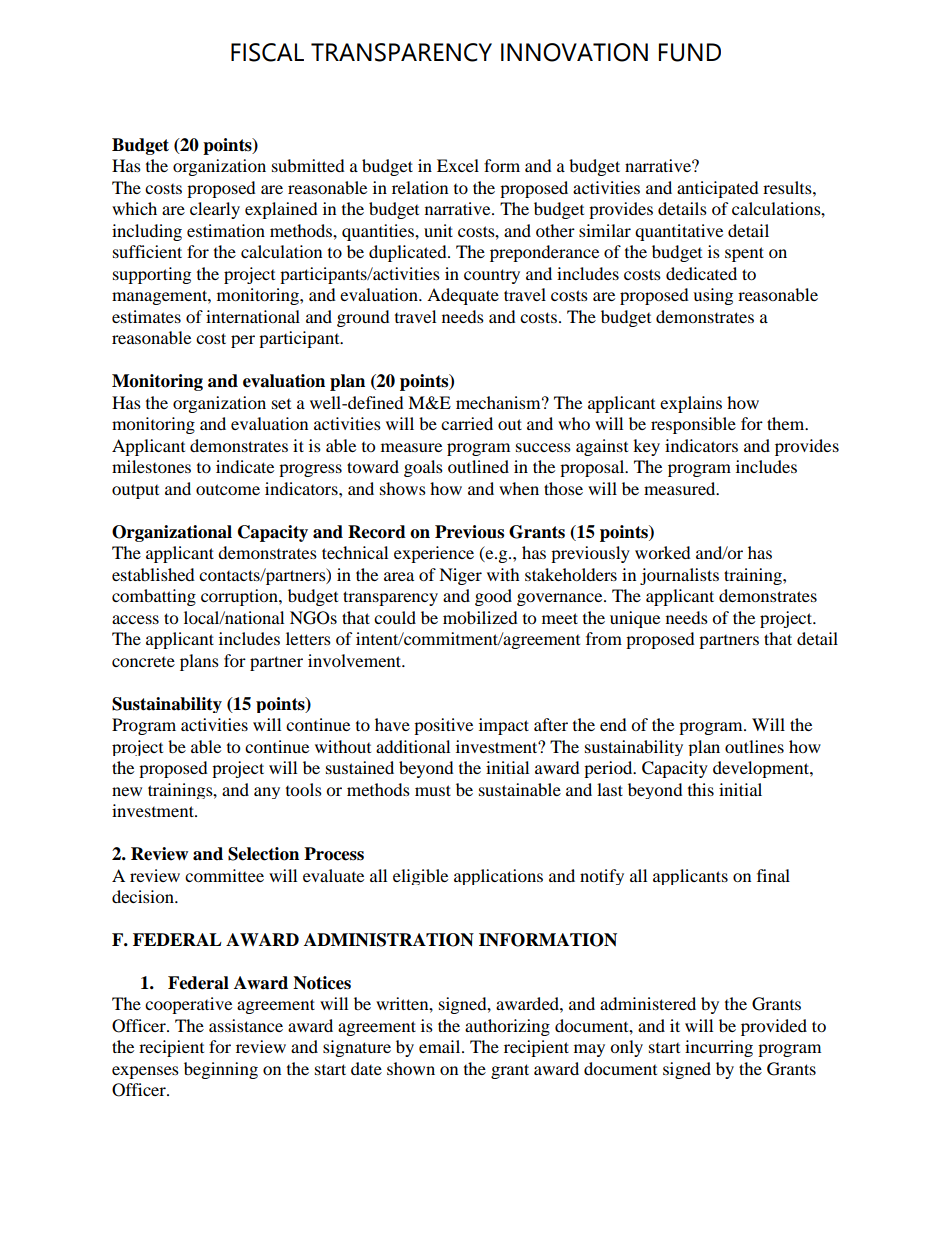 The width and height of the image is (952, 1233). I want to click on FUND, so click(690, 52).
